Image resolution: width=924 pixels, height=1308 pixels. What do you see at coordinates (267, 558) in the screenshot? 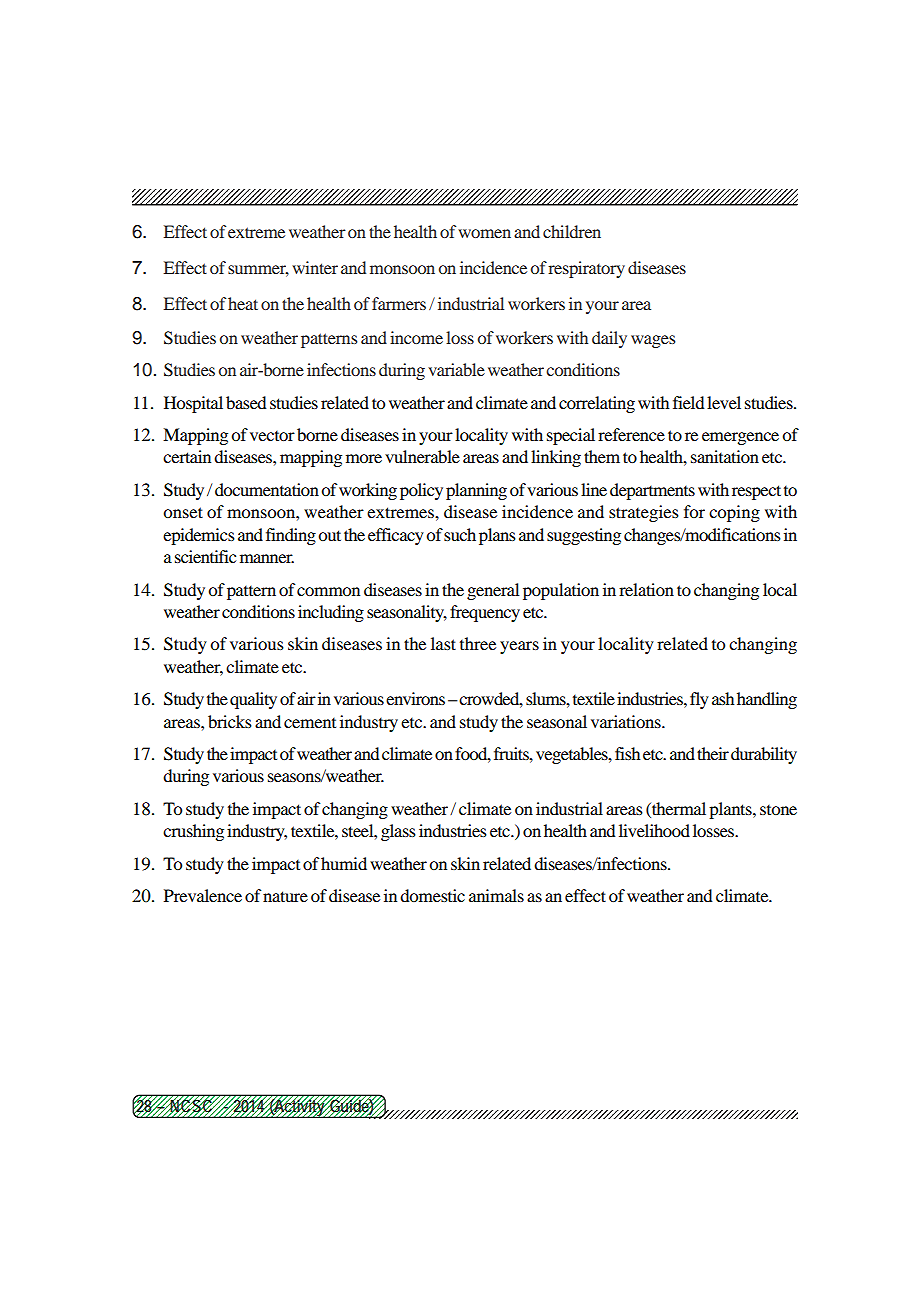
I see `manner` at bounding box center [267, 558].
